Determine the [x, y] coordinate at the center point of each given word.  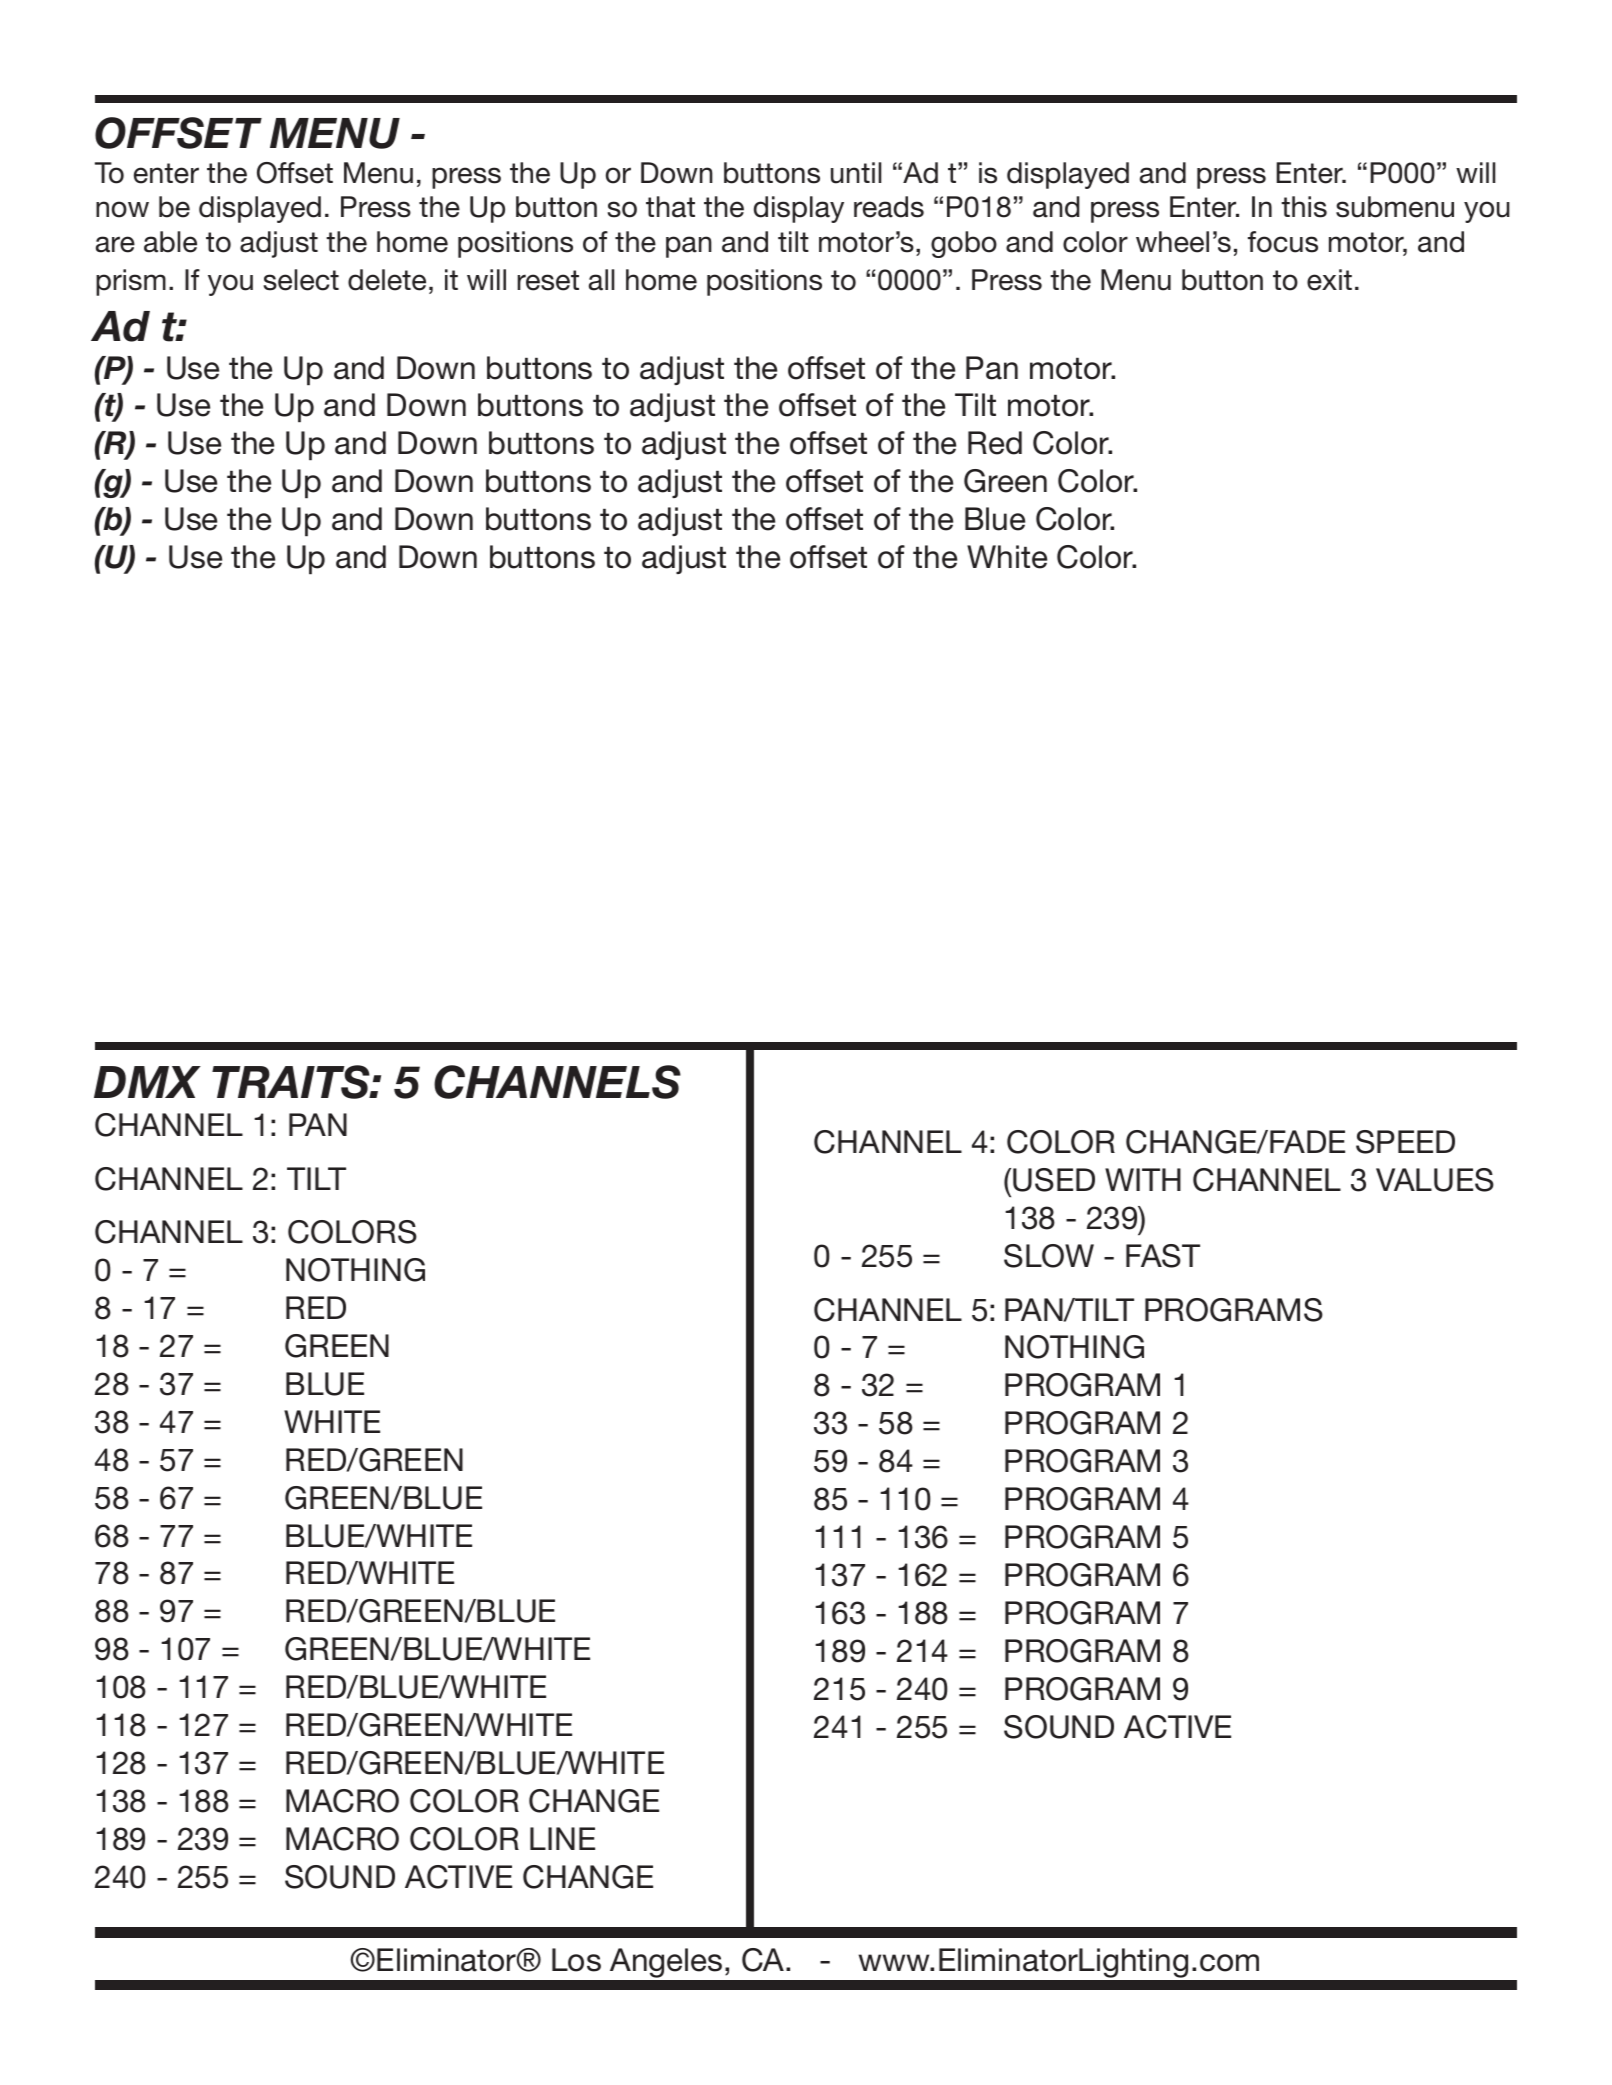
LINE [562, 1838]
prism [131, 282]
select [301, 280]
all [601, 280]
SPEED [1405, 1142]
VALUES [1435, 1180]
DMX [147, 1082]
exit [1329, 280]
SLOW [1049, 1256]
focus [1283, 242]
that [670, 207]
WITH [1143, 1179]
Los [576, 1960]
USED [1054, 1180]
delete [387, 280]
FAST [1163, 1256]
